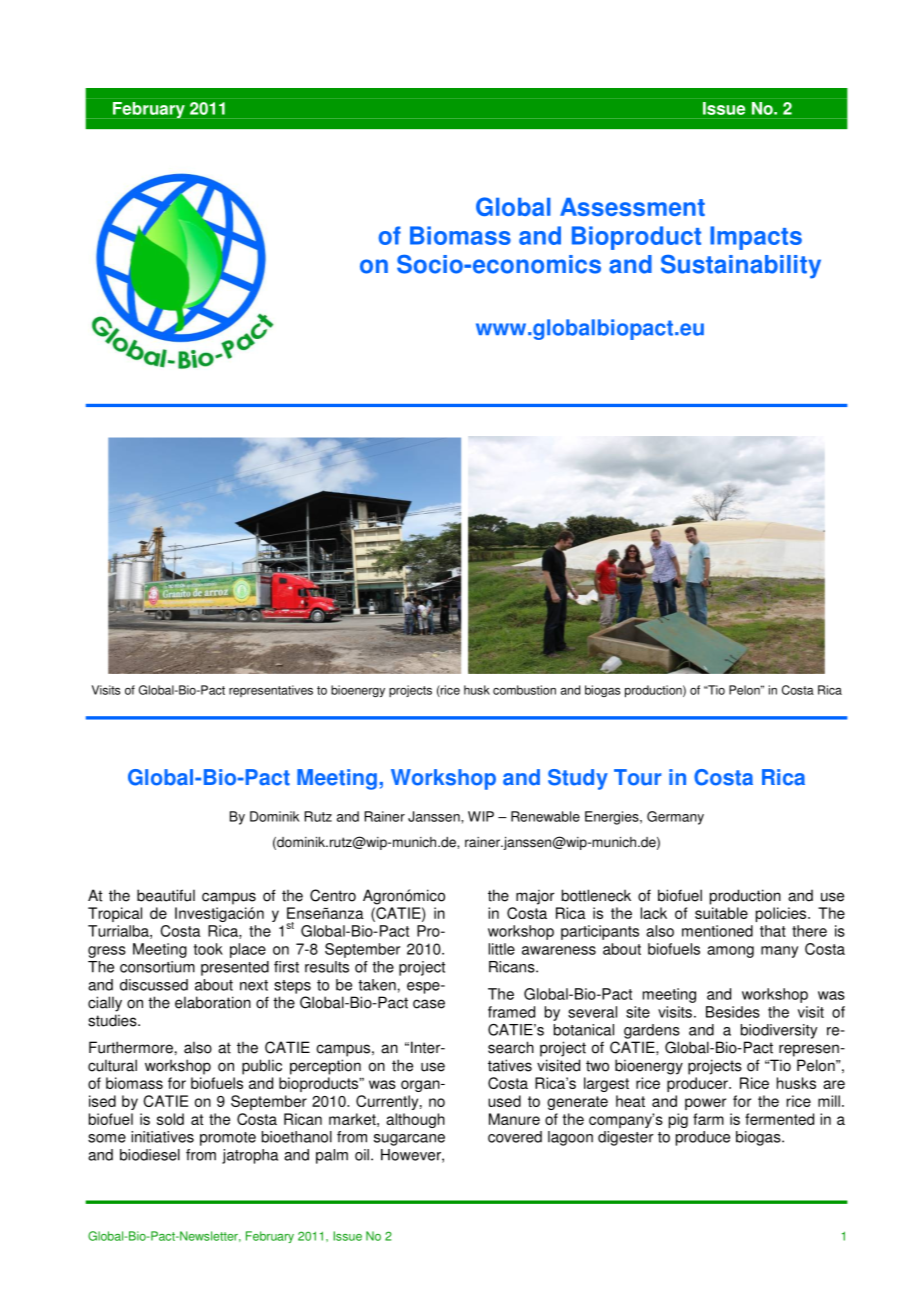 This document has width=924, height=1308. I want to click on Assessment, so click(632, 207).
